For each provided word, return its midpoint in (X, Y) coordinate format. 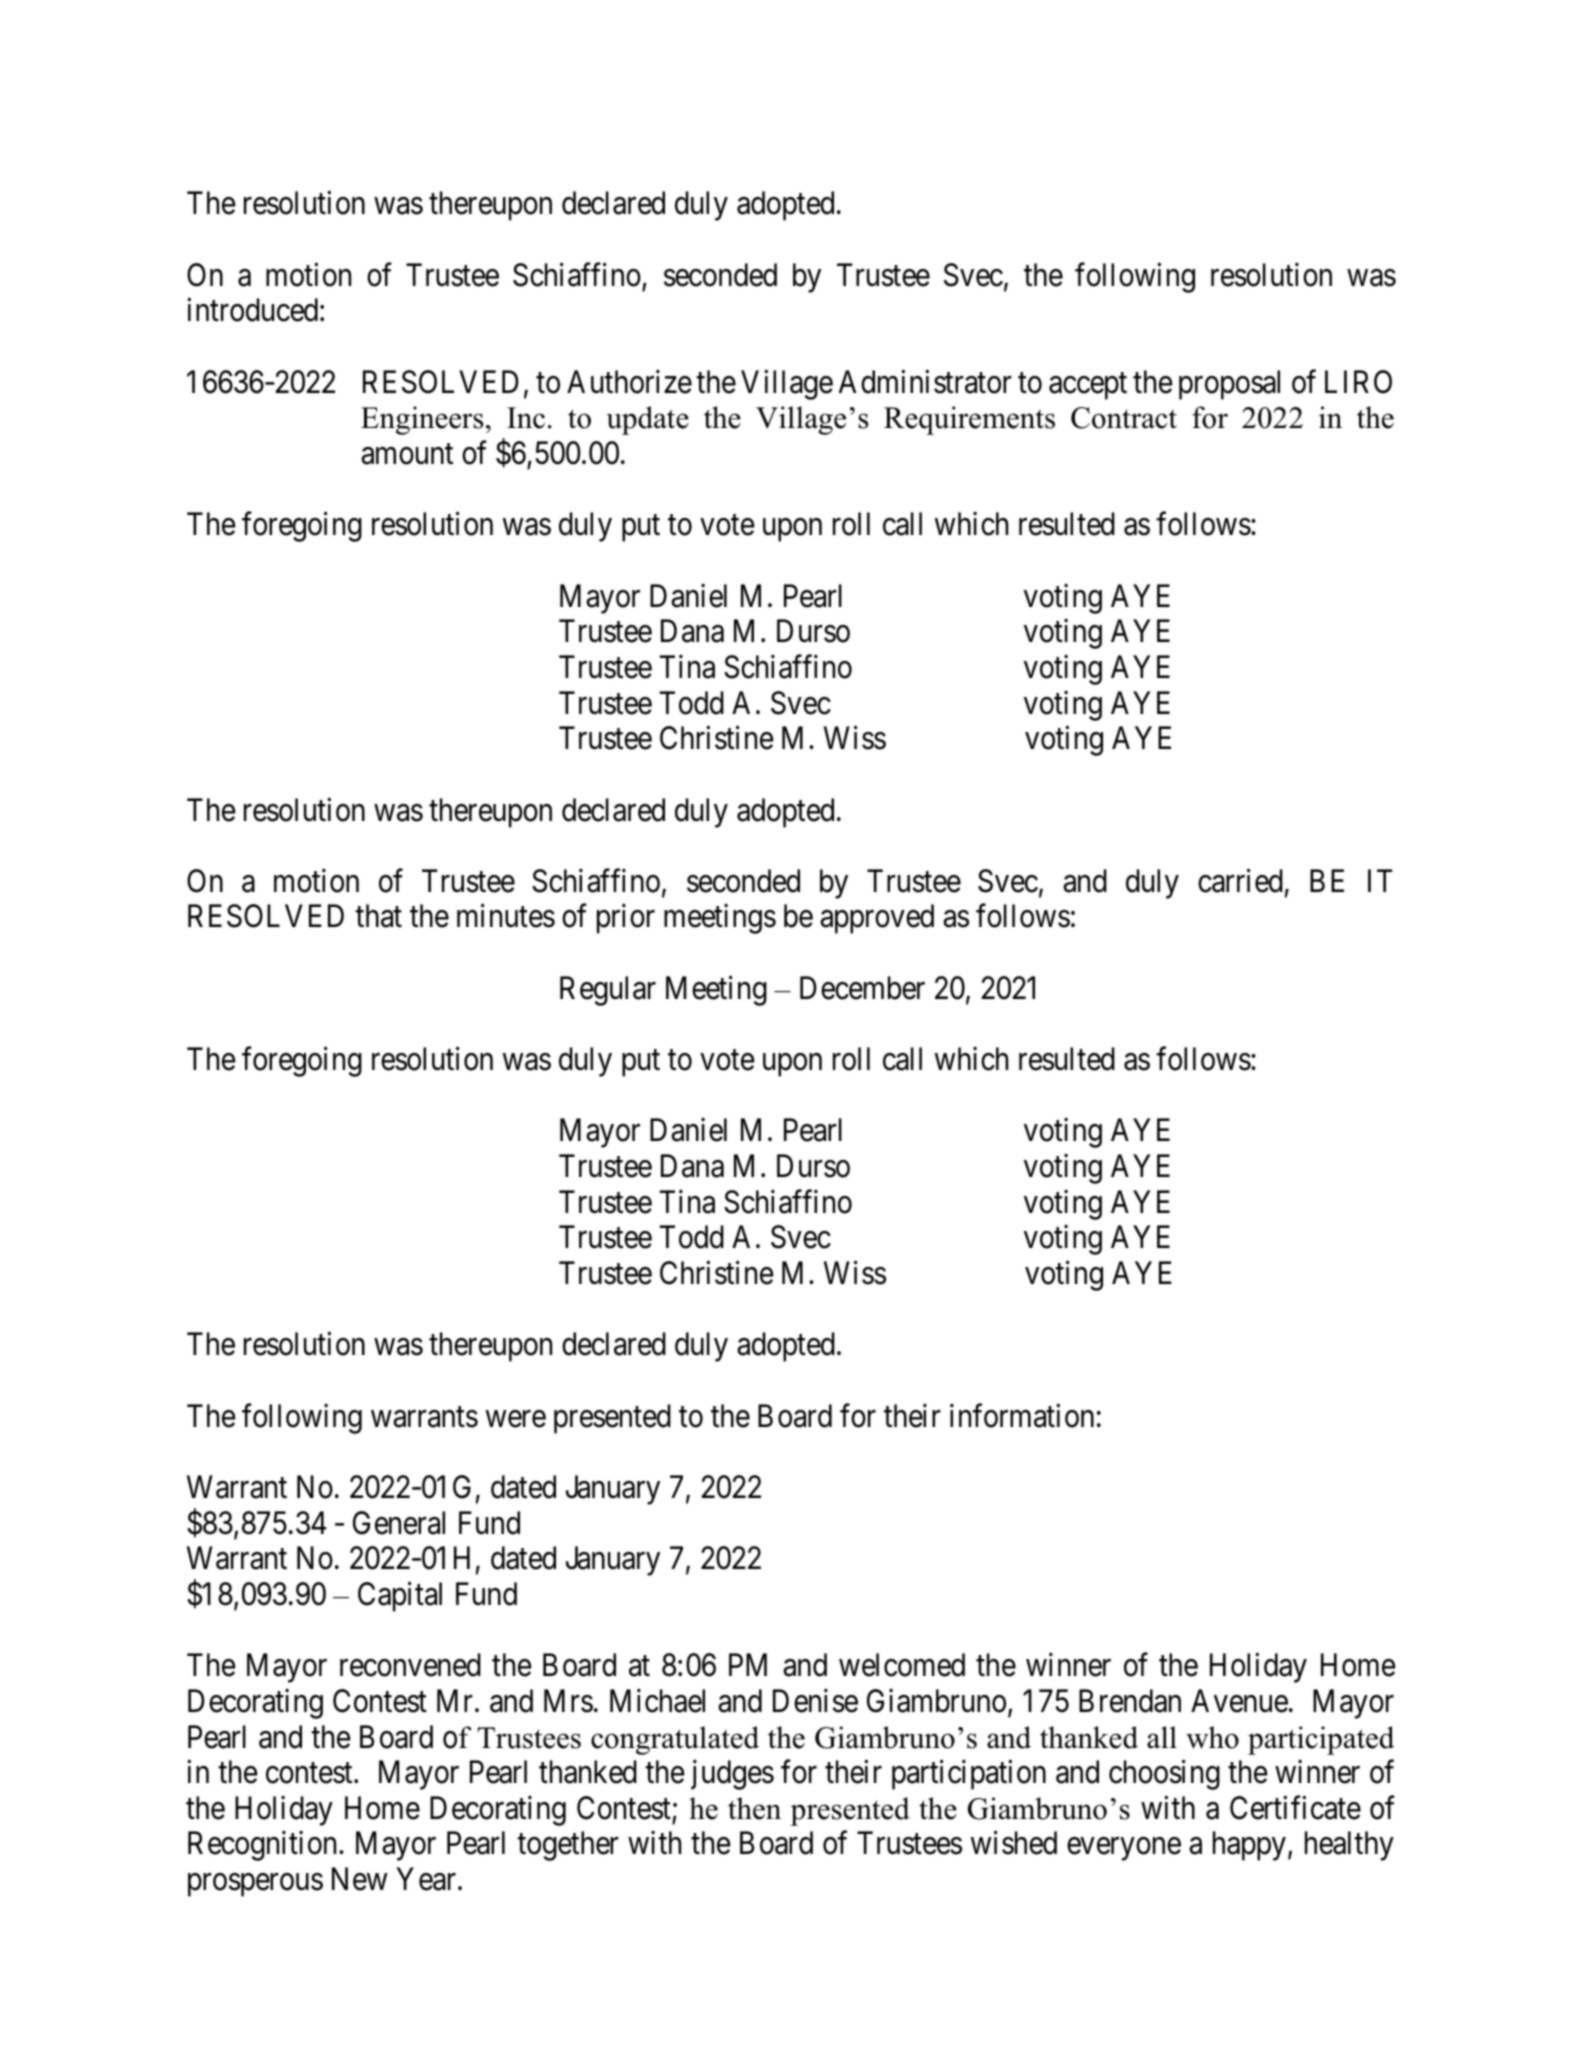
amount (407, 454)
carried (1240, 881)
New (360, 1879)
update (647, 420)
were (516, 1419)
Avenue (1239, 1701)
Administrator (925, 381)
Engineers (422, 420)
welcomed (902, 1665)
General (399, 1523)
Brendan (1130, 1701)
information (1022, 1415)
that (378, 916)
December (862, 988)
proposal (1229, 385)
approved (877, 919)
